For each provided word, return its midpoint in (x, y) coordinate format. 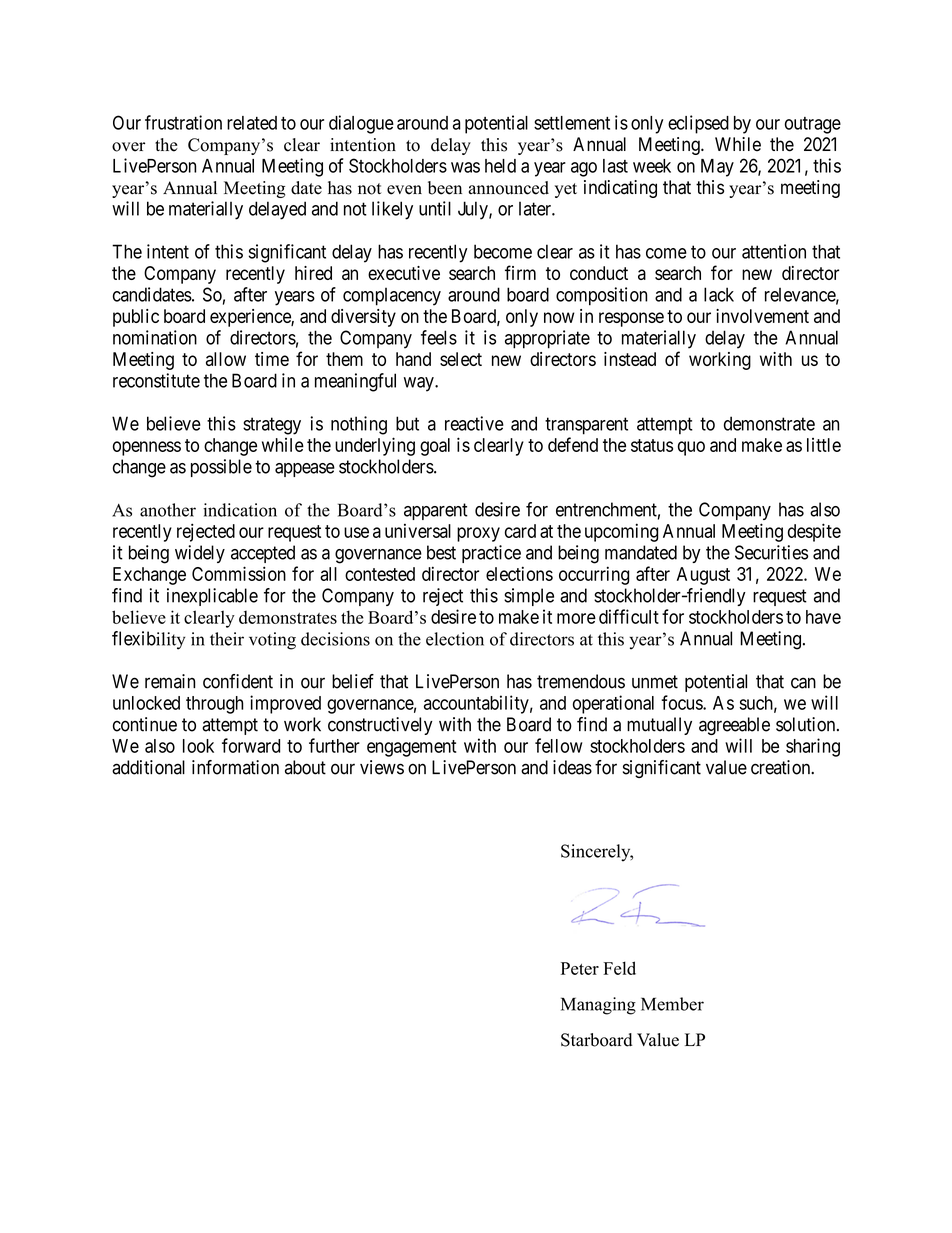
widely (200, 554)
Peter (580, 968)
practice (491, 554)
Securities (771, 552)
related (252, 123)
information (235, 767)
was (465, 167)
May (717, 168)
